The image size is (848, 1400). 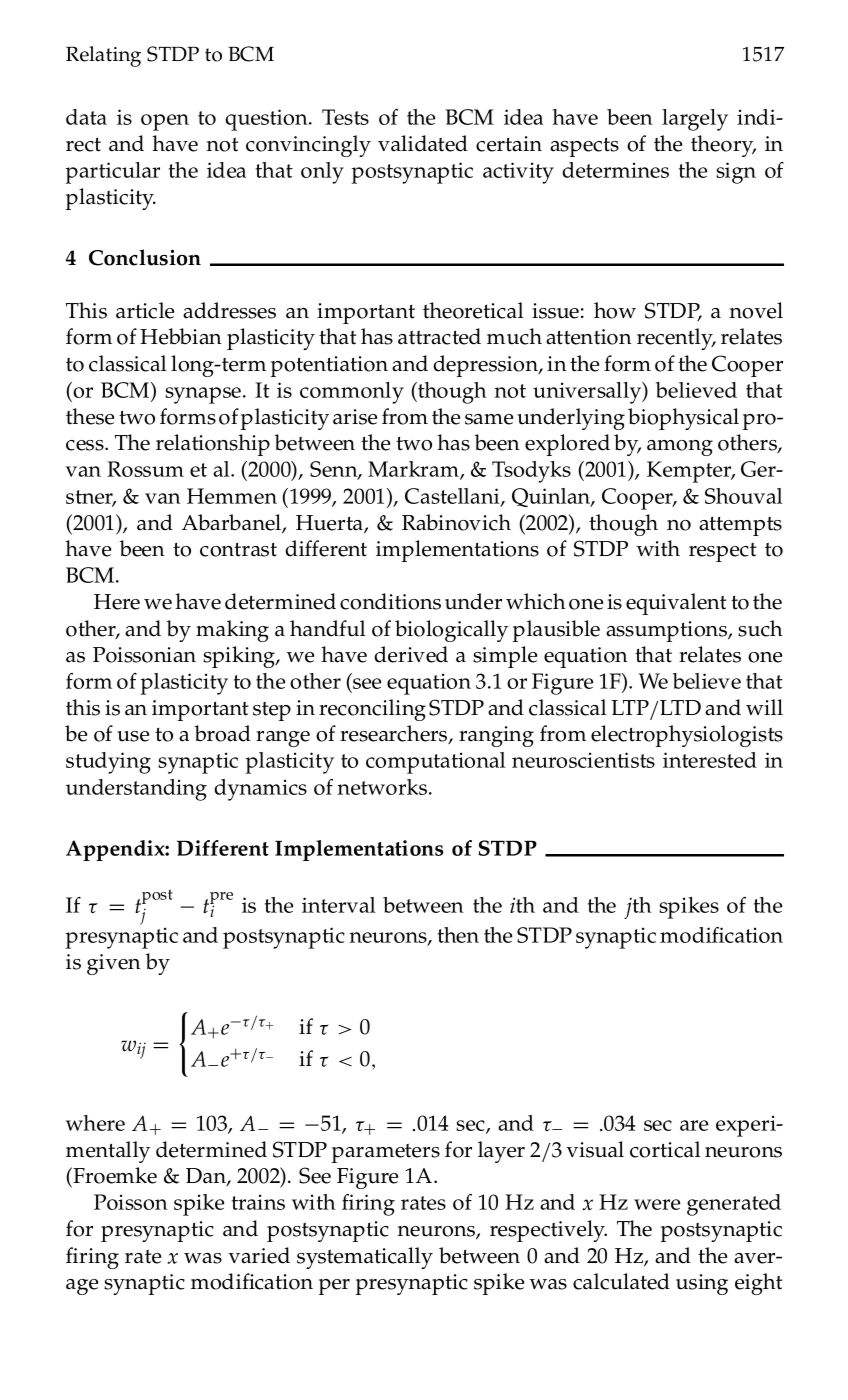 I want to click on assumptions, so click(x=667, y=631).
